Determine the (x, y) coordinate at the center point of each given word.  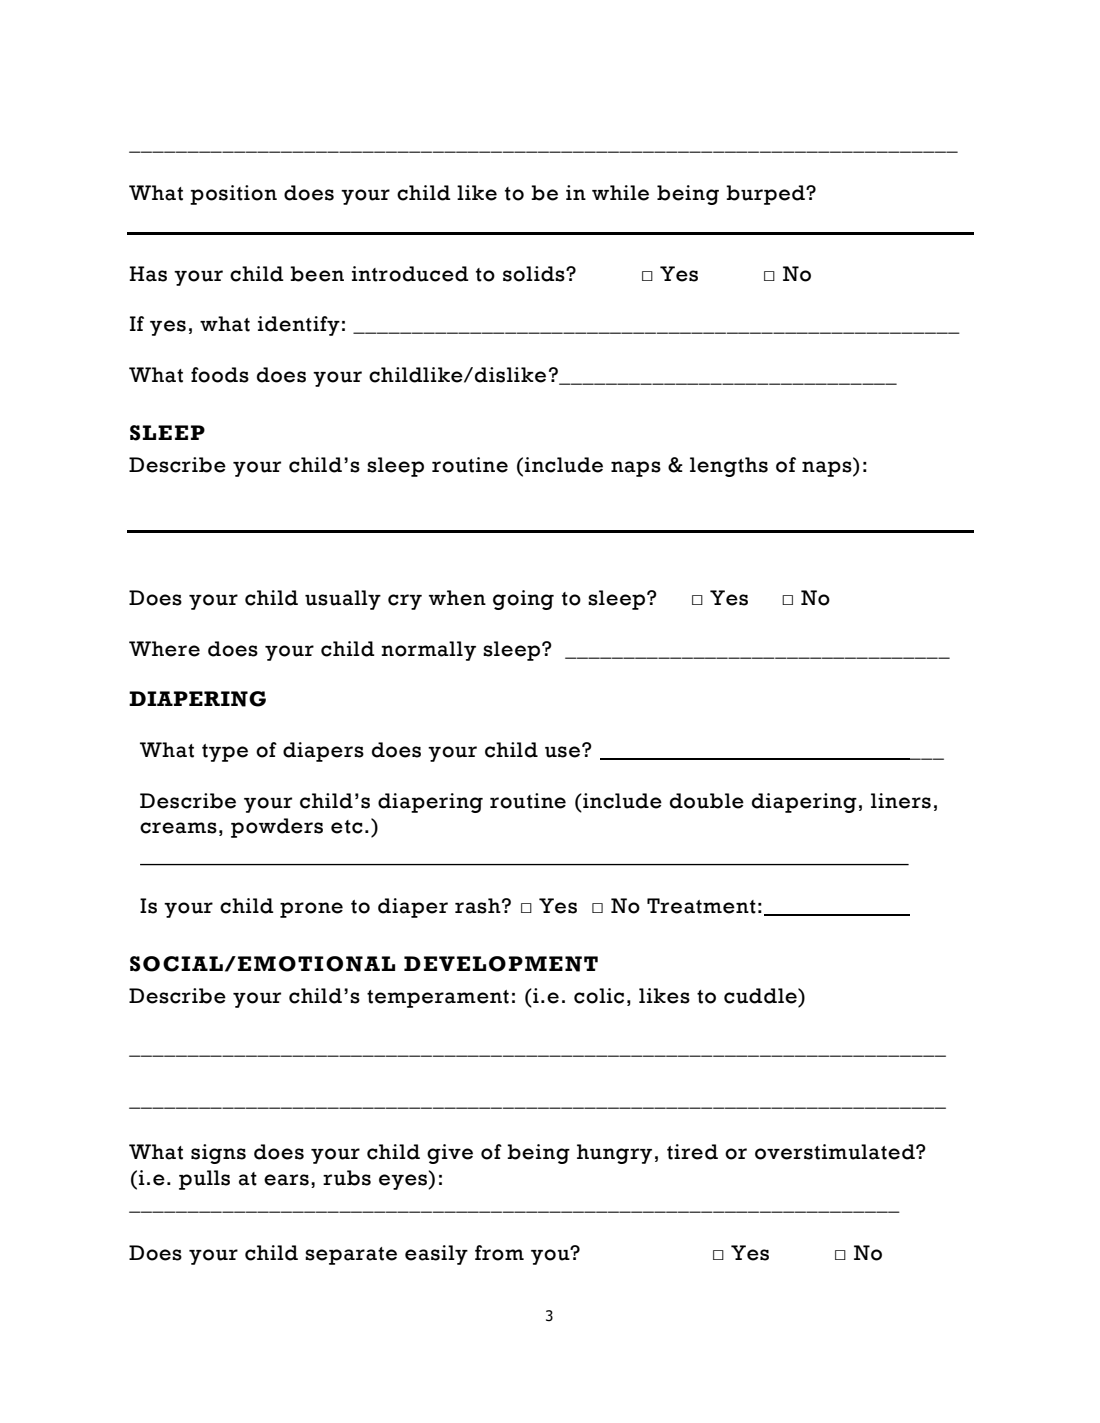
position (233, 195)
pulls (204, 1180)
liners (901, 801)
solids (535, 274)
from (499, 1253)
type (225, 753)
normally (428, 651)
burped (766, 195)
